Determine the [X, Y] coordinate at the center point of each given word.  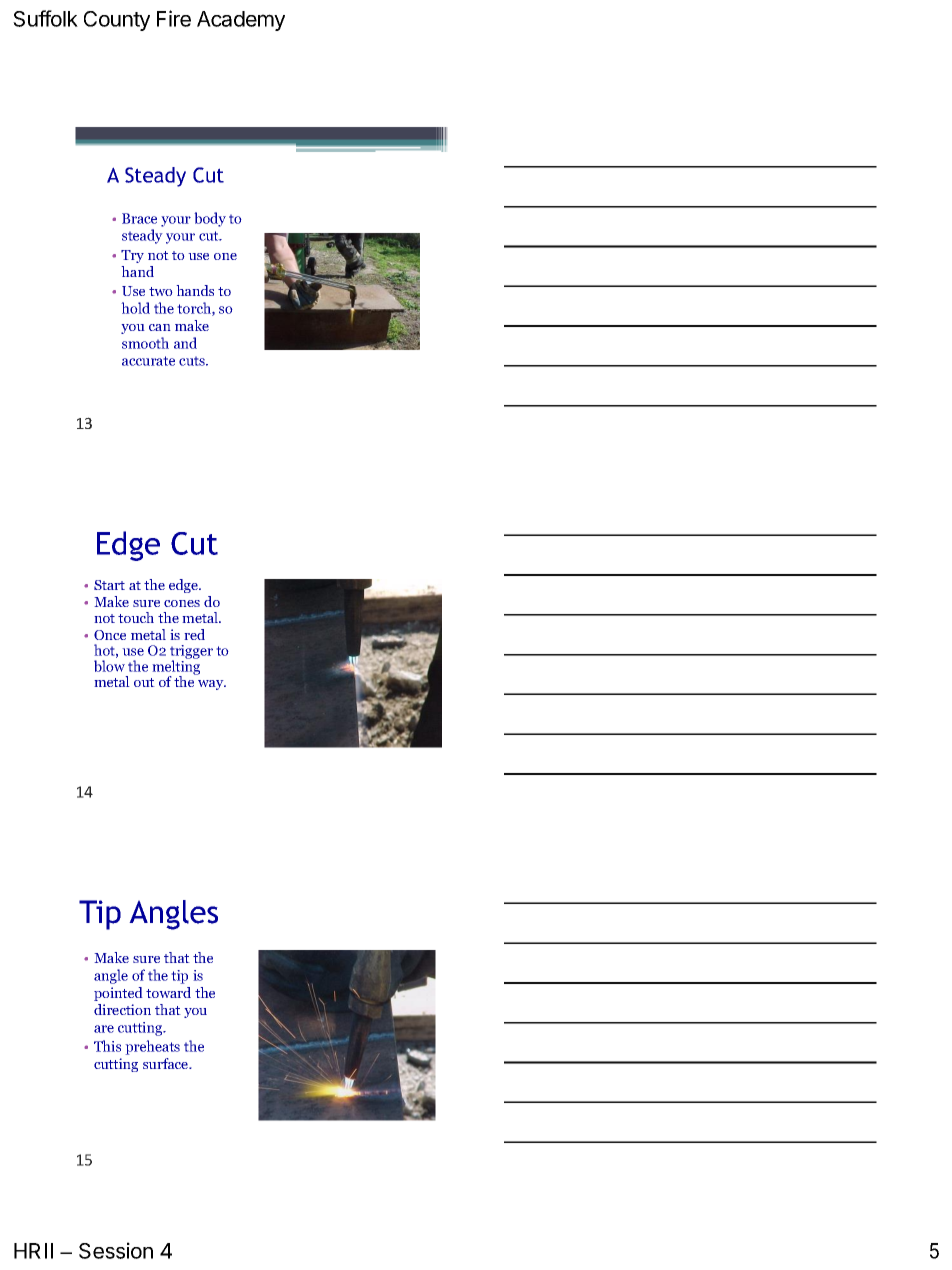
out [144, 682]
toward [168, 992]
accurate [148, 361]
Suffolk [45, 18]
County [117, 21]
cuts [193, 361]
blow [109, 666]
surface [167, 1063]
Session [116, 1250]
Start [109, 585]
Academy [241, 21]
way [212, 685]
